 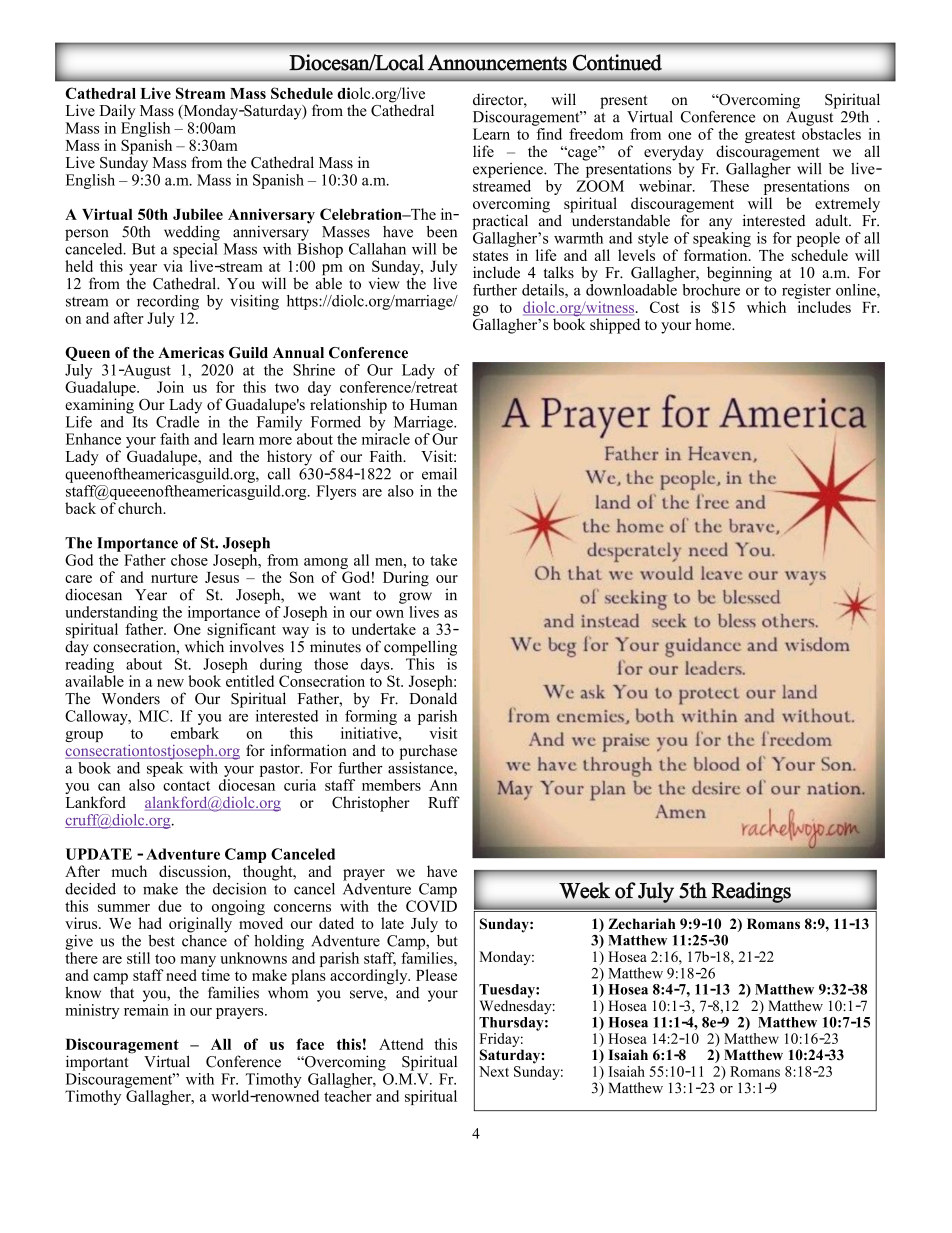 I want to click on greatest, so click(x=770, y=136).
